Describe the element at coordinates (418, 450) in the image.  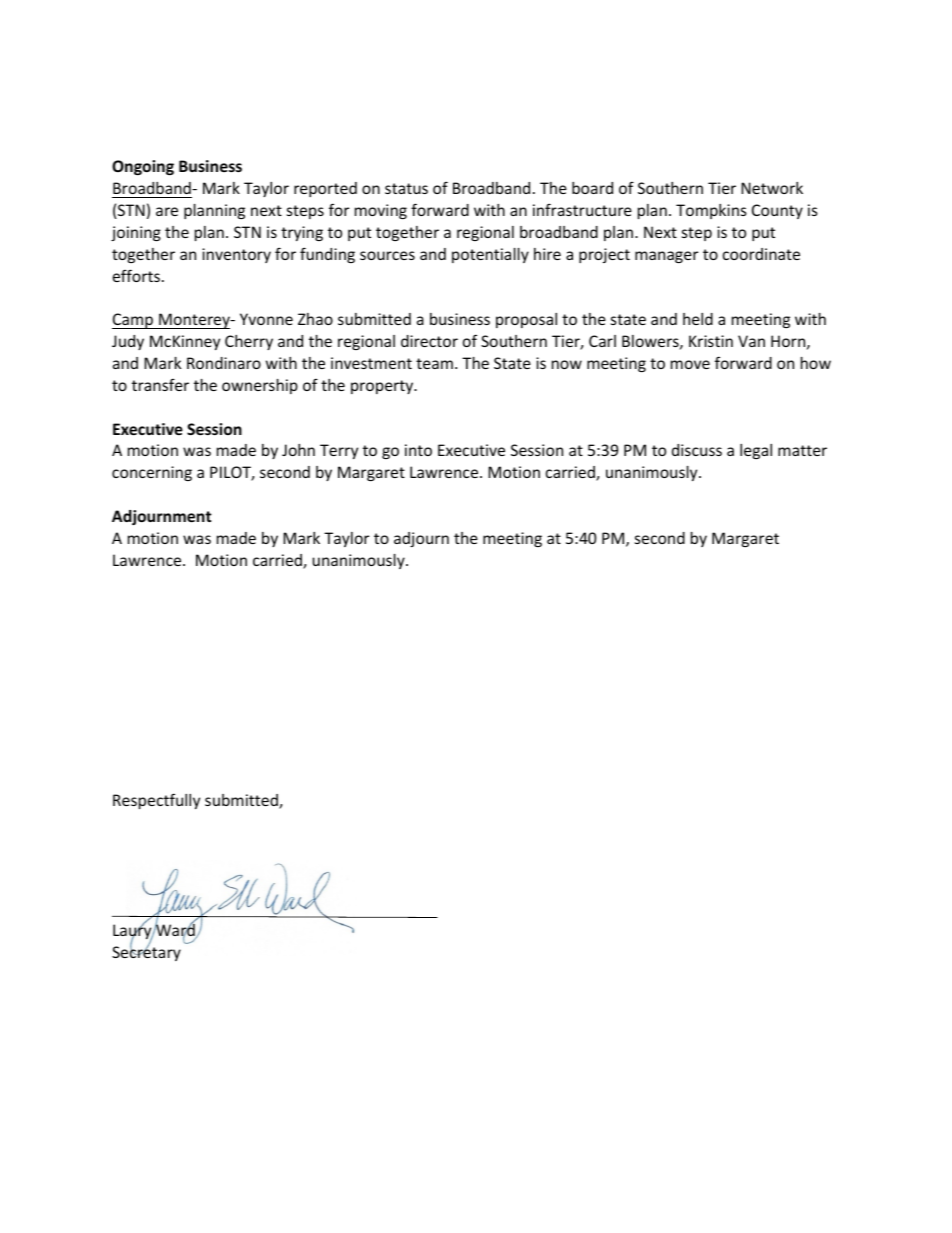
I see `into` at that location.
